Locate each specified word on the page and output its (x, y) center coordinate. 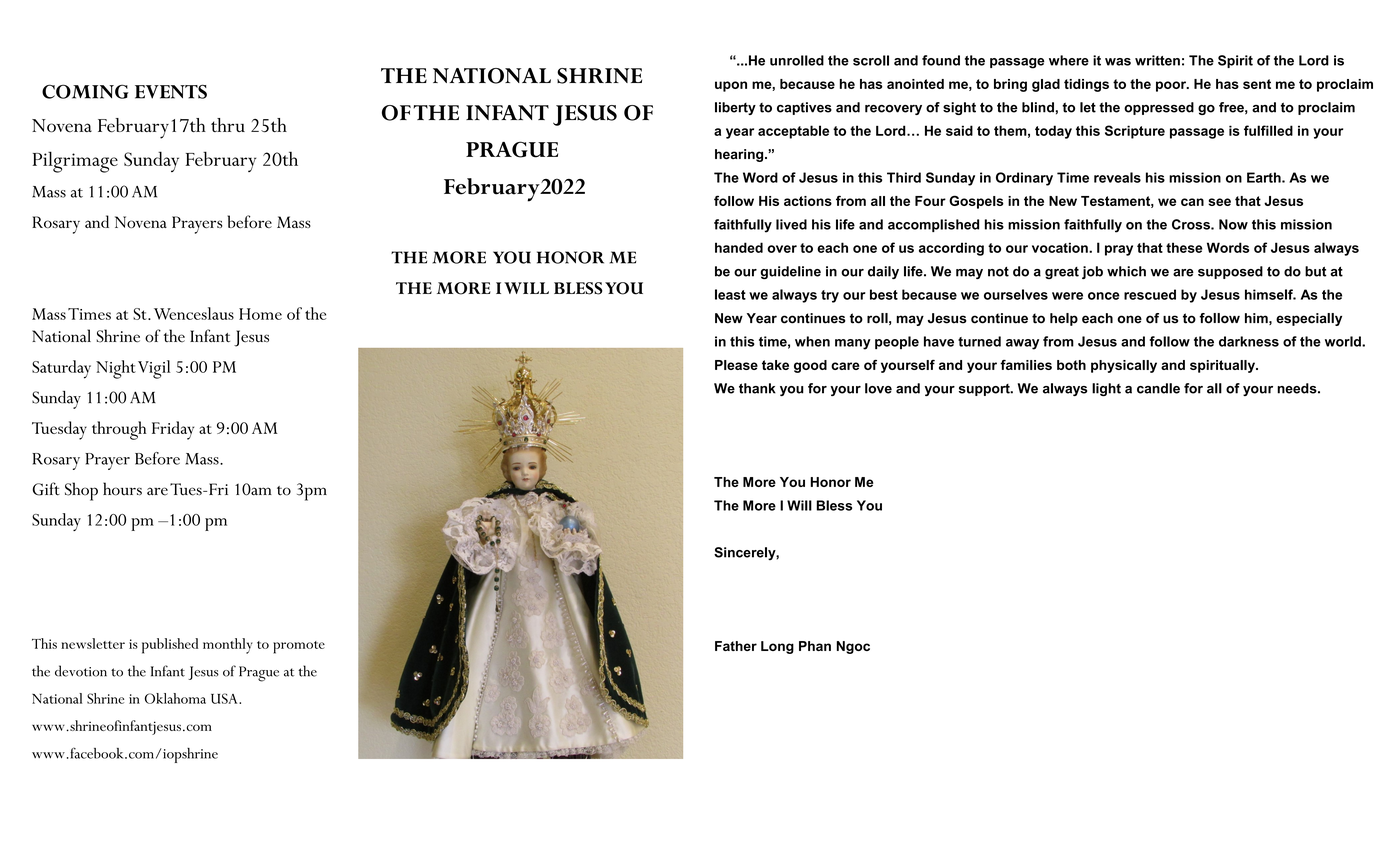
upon (731, 86)
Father (736, 646)
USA (225, 698)
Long (777, 647)
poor (1172, 86)
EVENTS (171, 91)
